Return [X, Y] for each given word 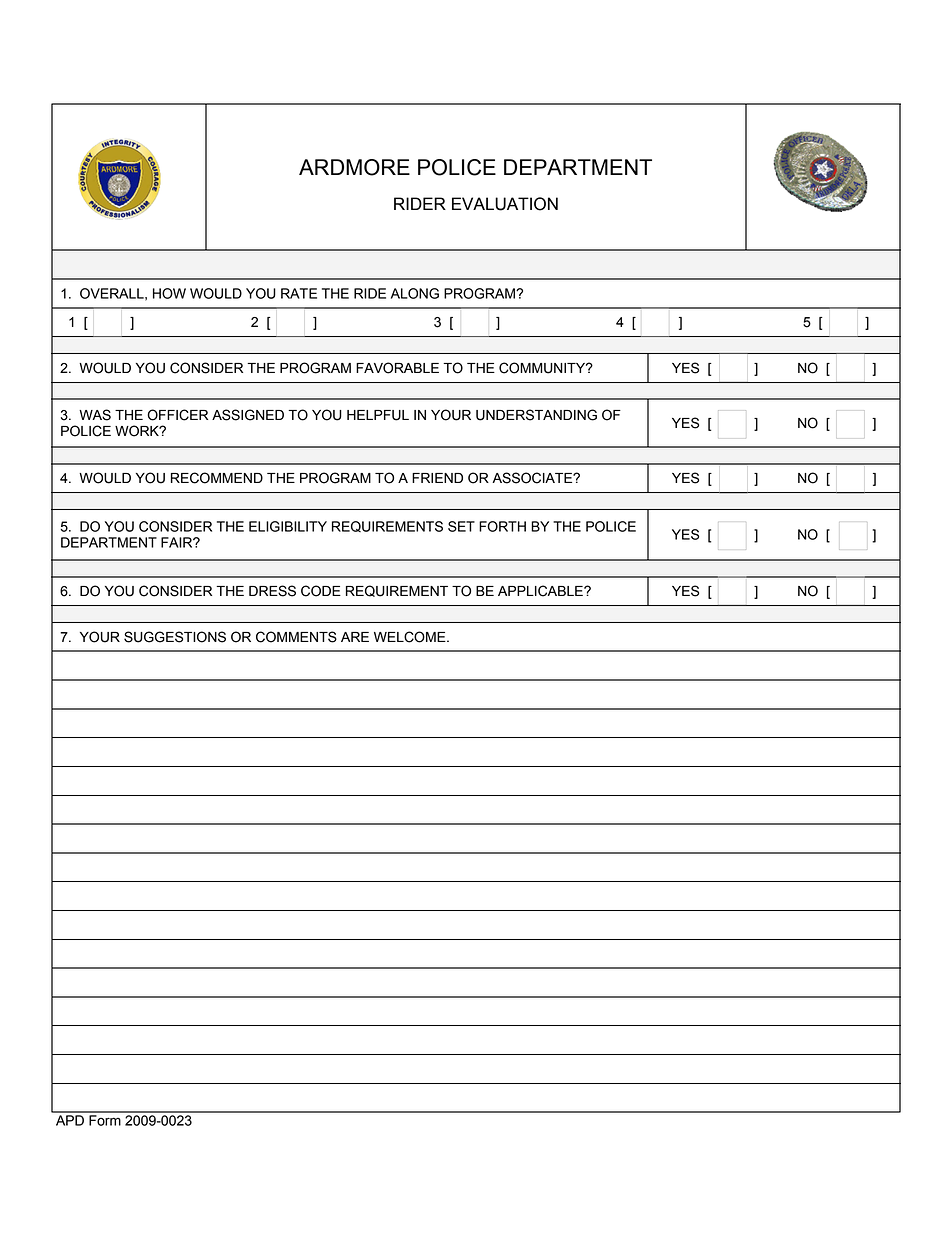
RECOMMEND [217, 478]
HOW [169, 293]
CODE [321, 591]
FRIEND [437, 478]
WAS [95, 415]
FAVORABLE [397, 368]
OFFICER [177, 415]
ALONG [415, 293]
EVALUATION [505, 204]
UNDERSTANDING [536, 415]
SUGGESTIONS [175, 637]
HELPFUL [378, 415]
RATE [299, 293]
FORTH [502, 526]
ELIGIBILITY [288, 526]
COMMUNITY [543, 368]
